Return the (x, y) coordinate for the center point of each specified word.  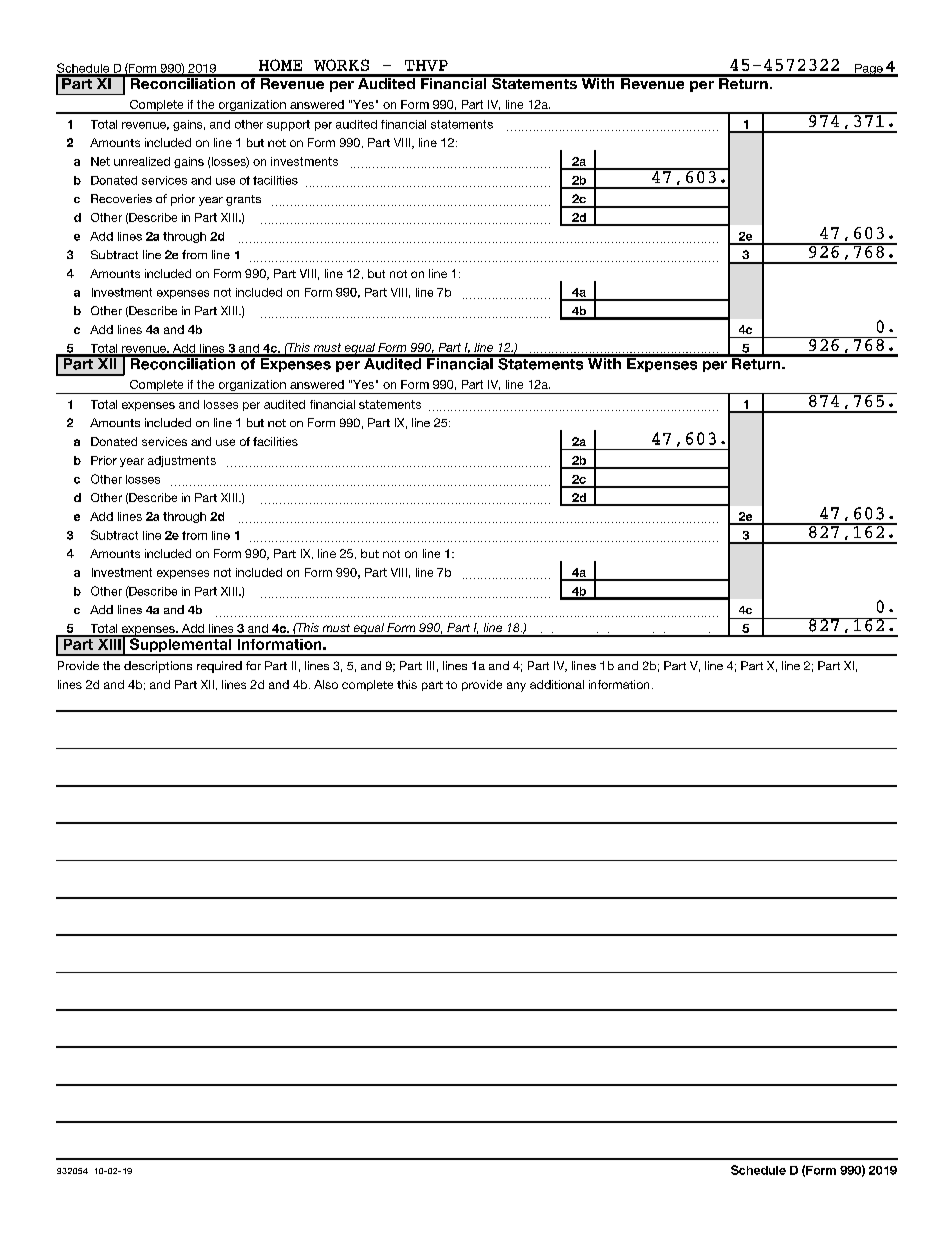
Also (326, 684)
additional (557, 684)
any (516, 687)
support (288, 125)
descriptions (158, 667)
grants (243, 200)
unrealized (142, 161)
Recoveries (121, 198)
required (219, 667)
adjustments (182, 461)
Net (100, 161)
